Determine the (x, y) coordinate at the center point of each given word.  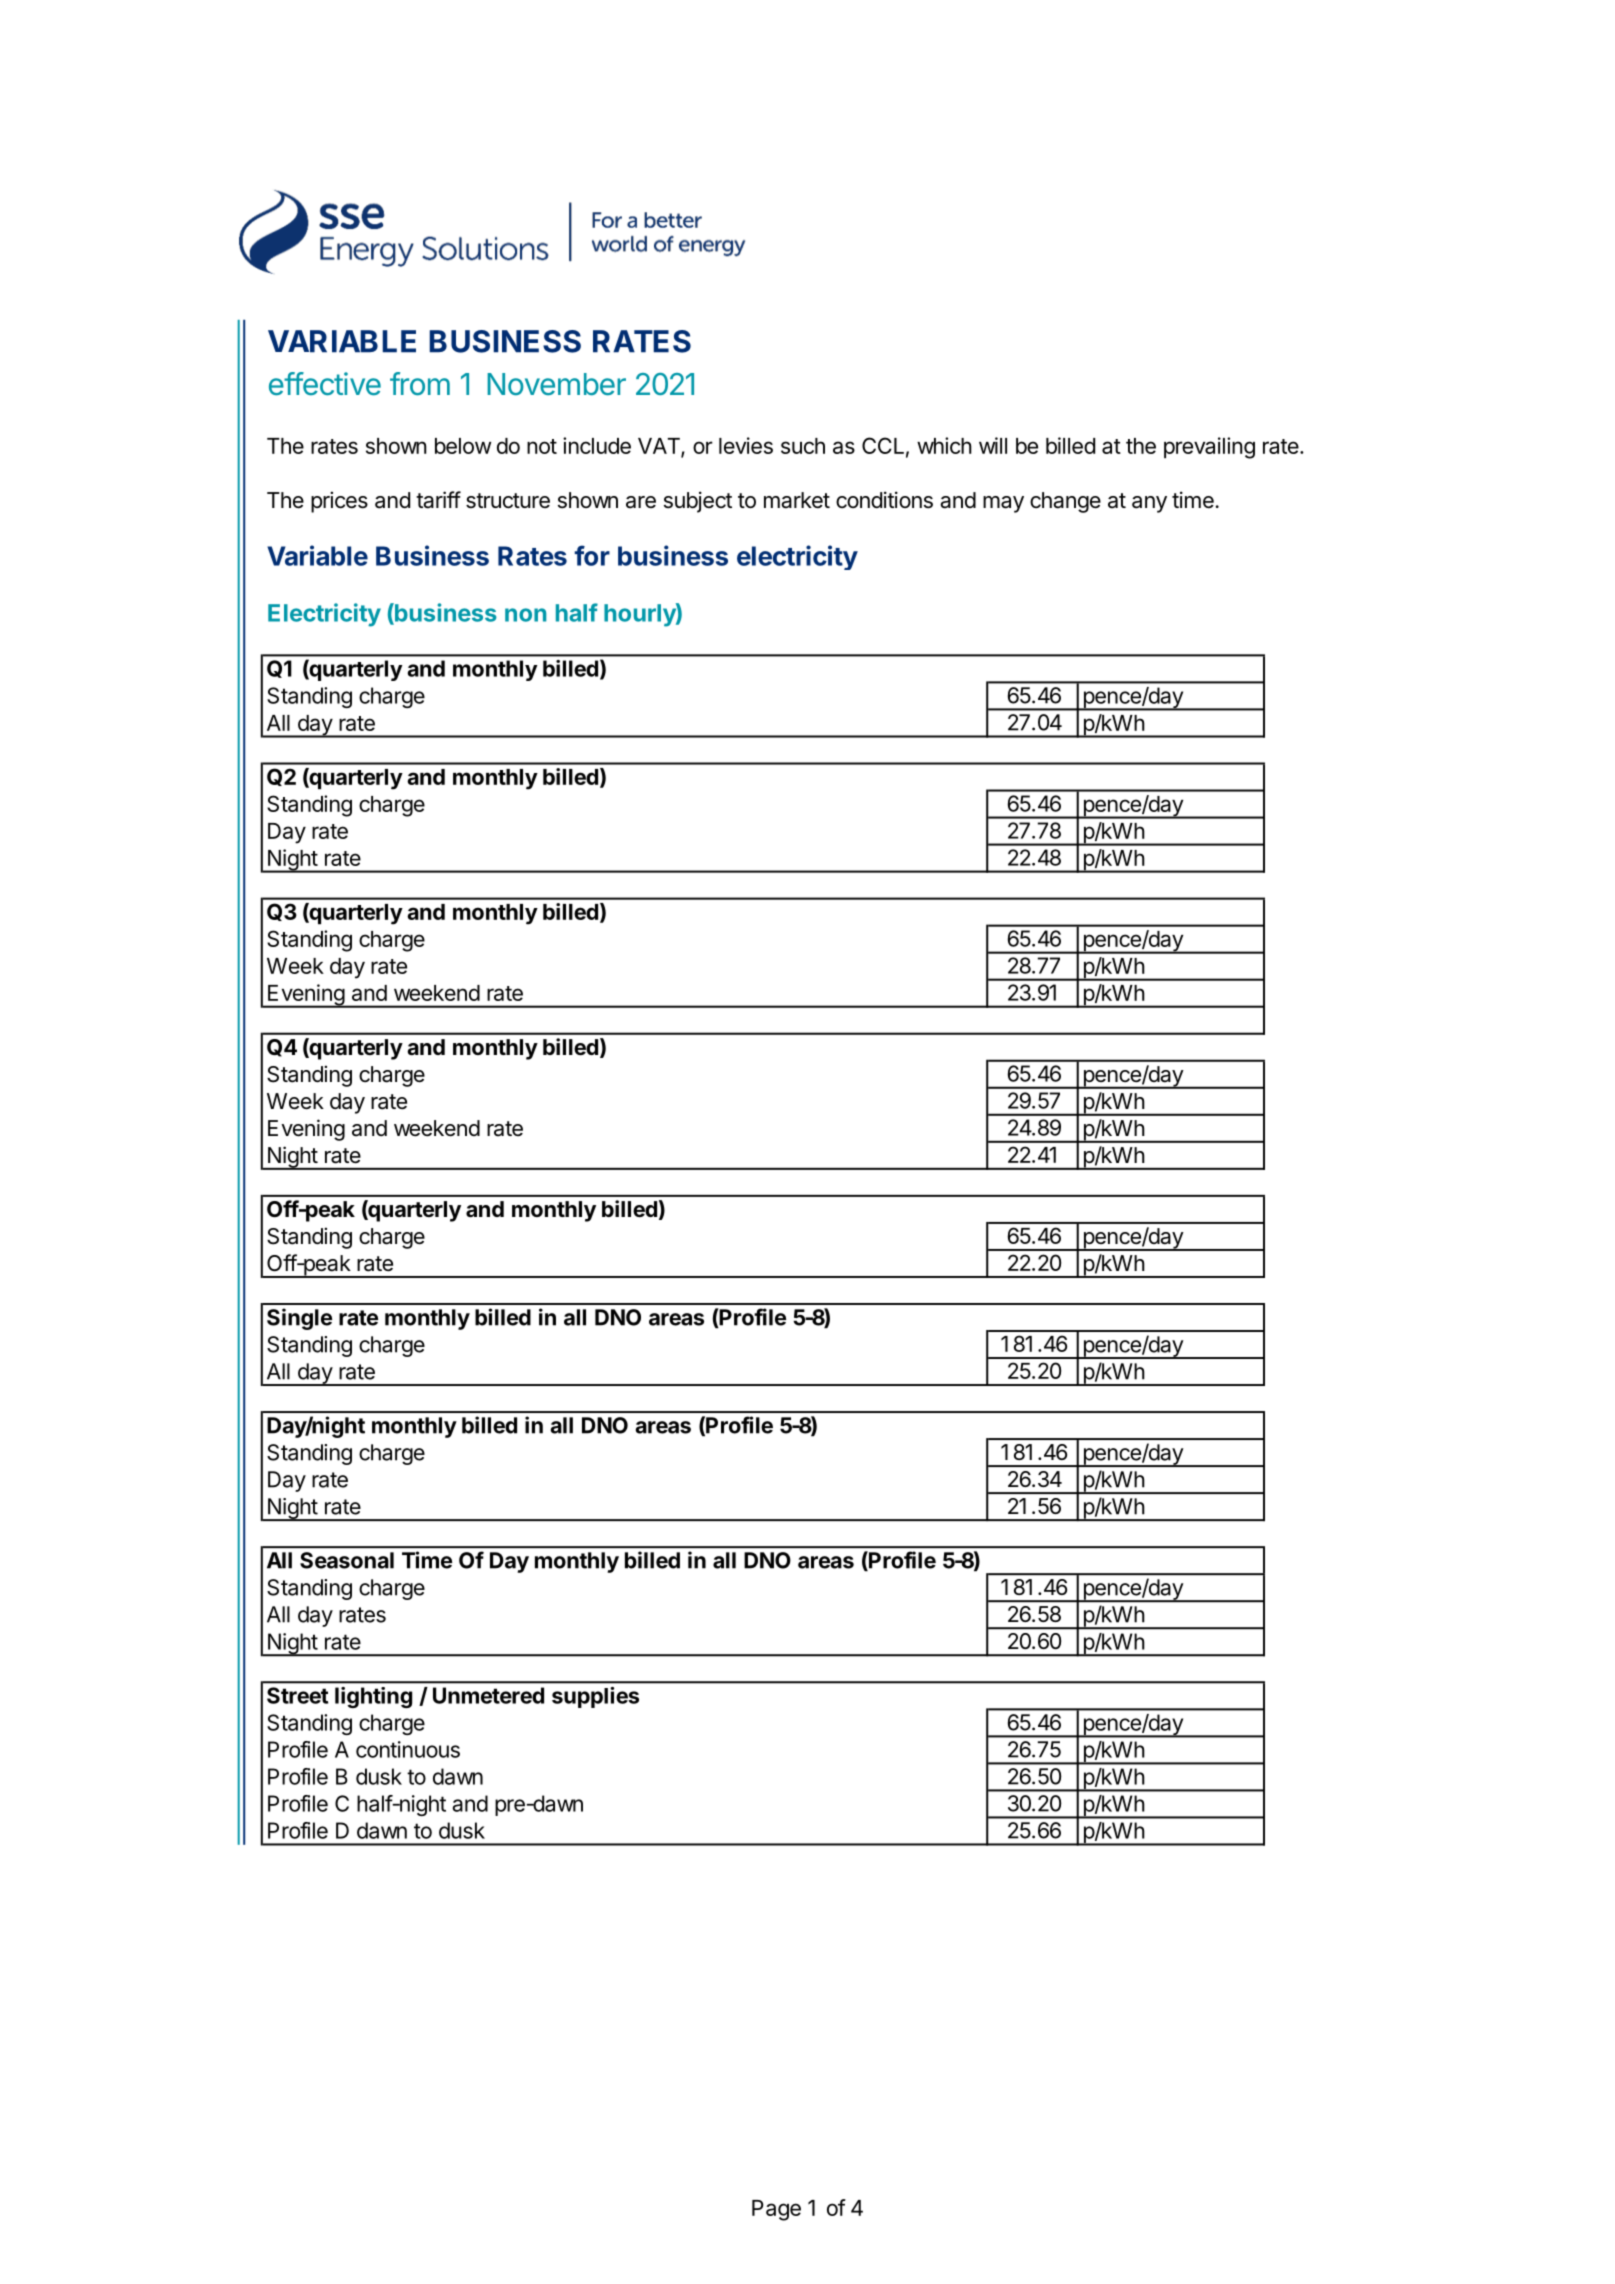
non (525, 615)
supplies (595, 1697)
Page (776, 2210)
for (592, 555)
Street (297, 1695)
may (1003, 504)
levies (746, 445)
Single (299, 1319)
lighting (373, 1697)
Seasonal (347, 1560)
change (1065, 502)
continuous (408, 1749)
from (420, 384)
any (1149, 504)
